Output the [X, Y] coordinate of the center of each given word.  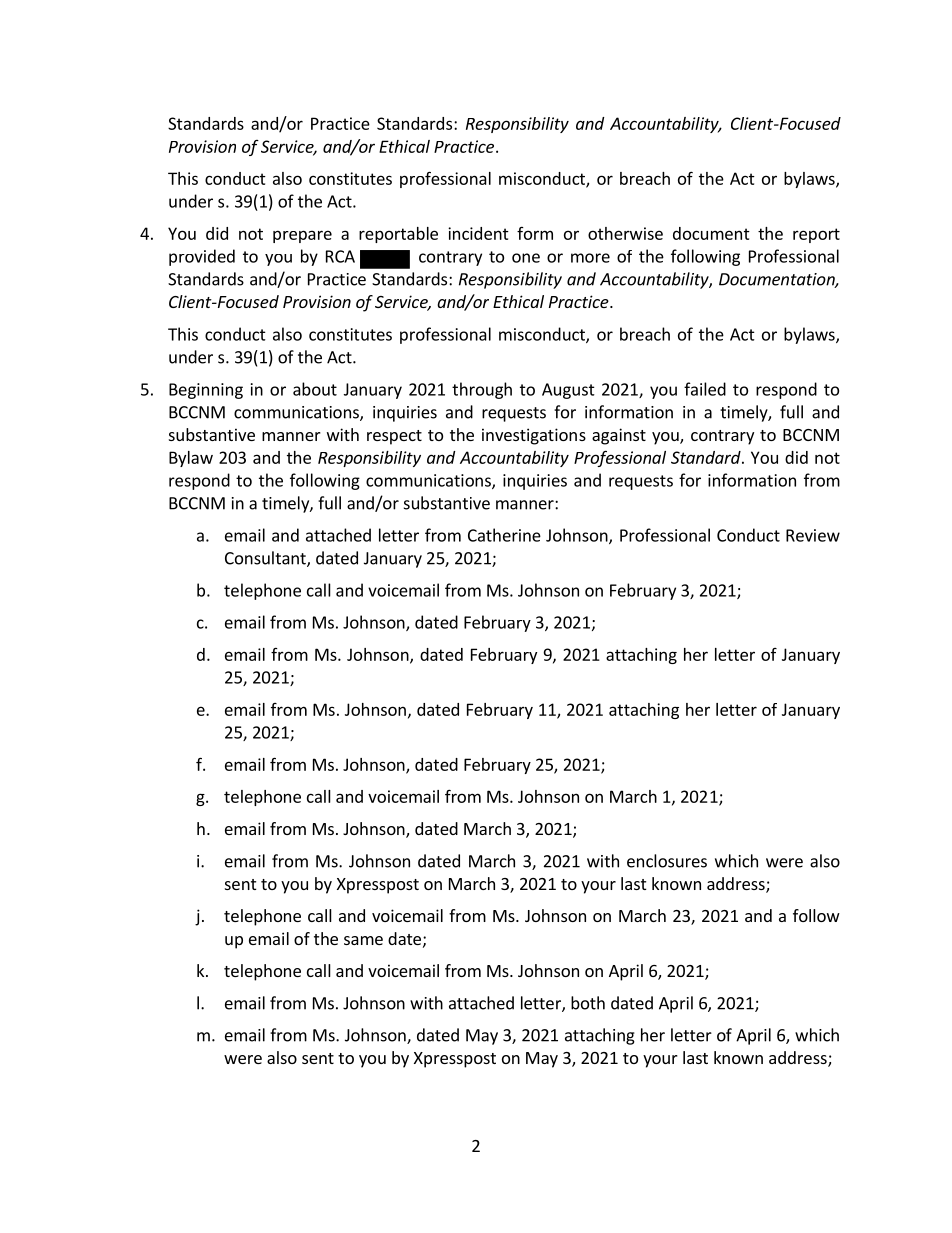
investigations [534, 436]
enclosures [667, 861]
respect [394, 437]
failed [705, 389]
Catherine [504, 535]
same [363, 940]
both [588, 1003]
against [619, 436]
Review [813, 535]
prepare [302, 236]
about [315, 389]
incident [478, 233]
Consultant [266, 559]
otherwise [625, 233]
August [568, 391]
